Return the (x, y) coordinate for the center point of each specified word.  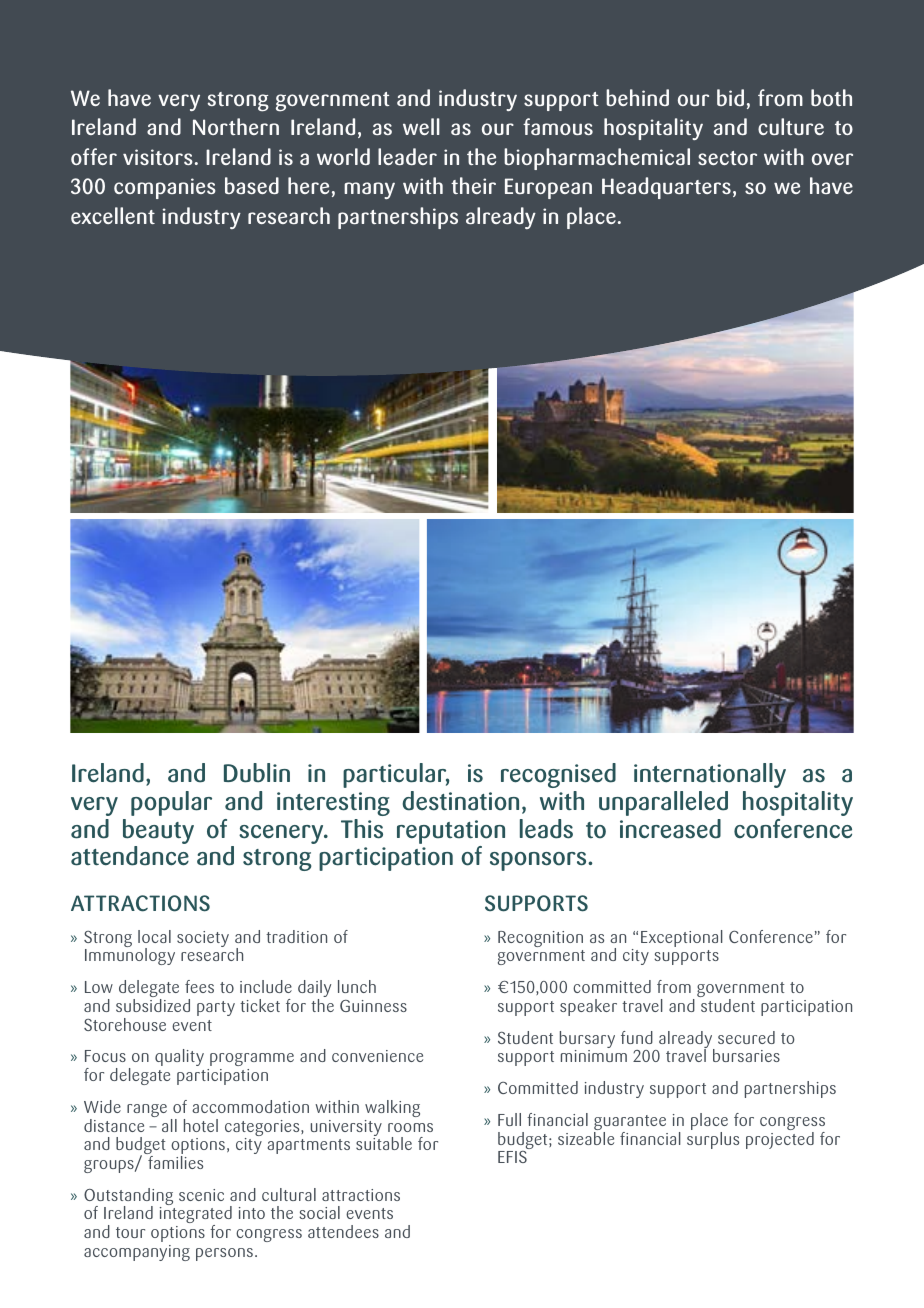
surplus (713, 1140)
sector (727, 158)
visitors (158, 157)
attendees (343, 1231)
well (421, 126)
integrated (196, 1215)
